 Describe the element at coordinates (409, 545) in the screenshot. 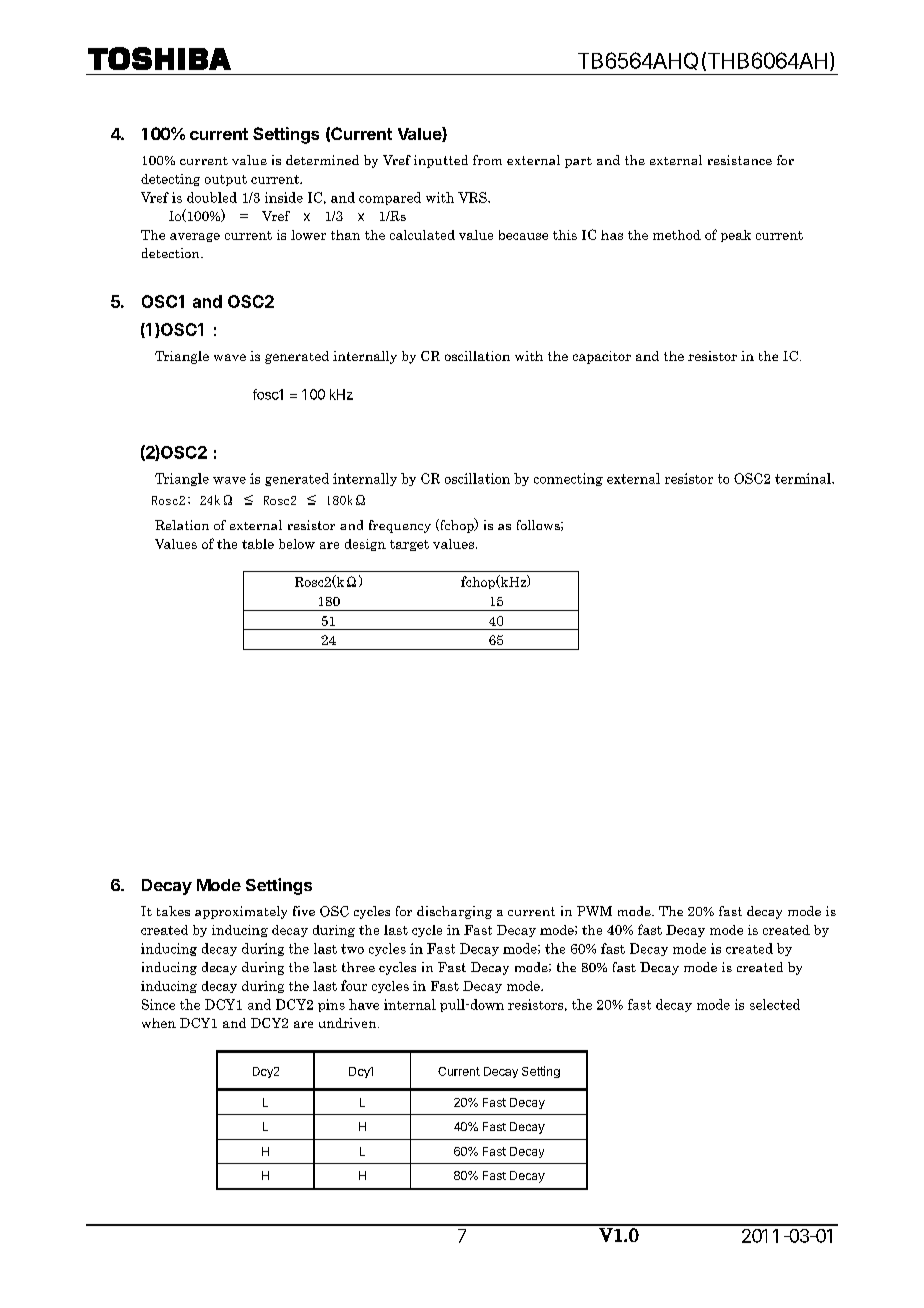

I see `target` at that location.
